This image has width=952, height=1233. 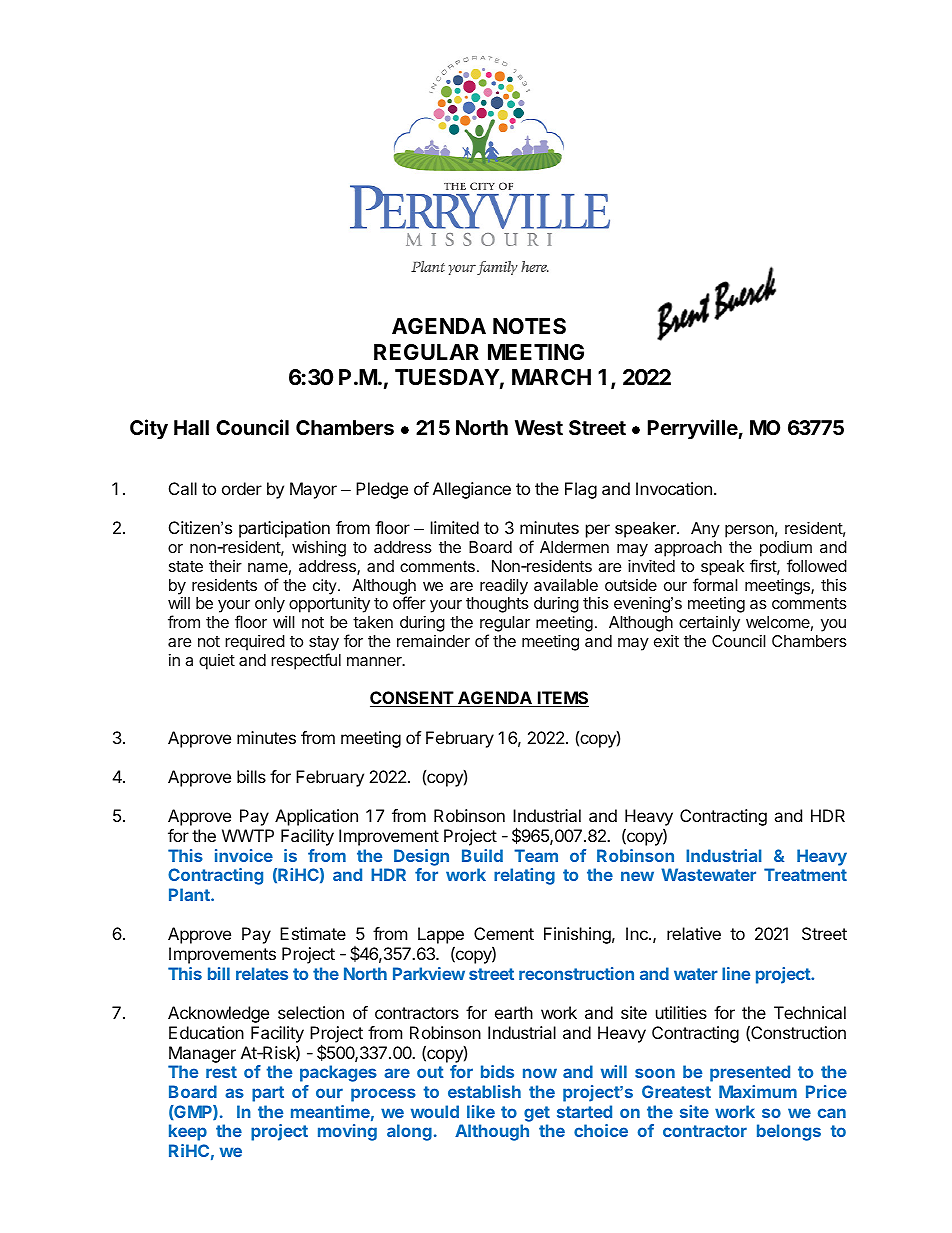 What do you see at coordinates (497, 605) in the image?
I see `thoughts` at bounding box center [497, 605].
